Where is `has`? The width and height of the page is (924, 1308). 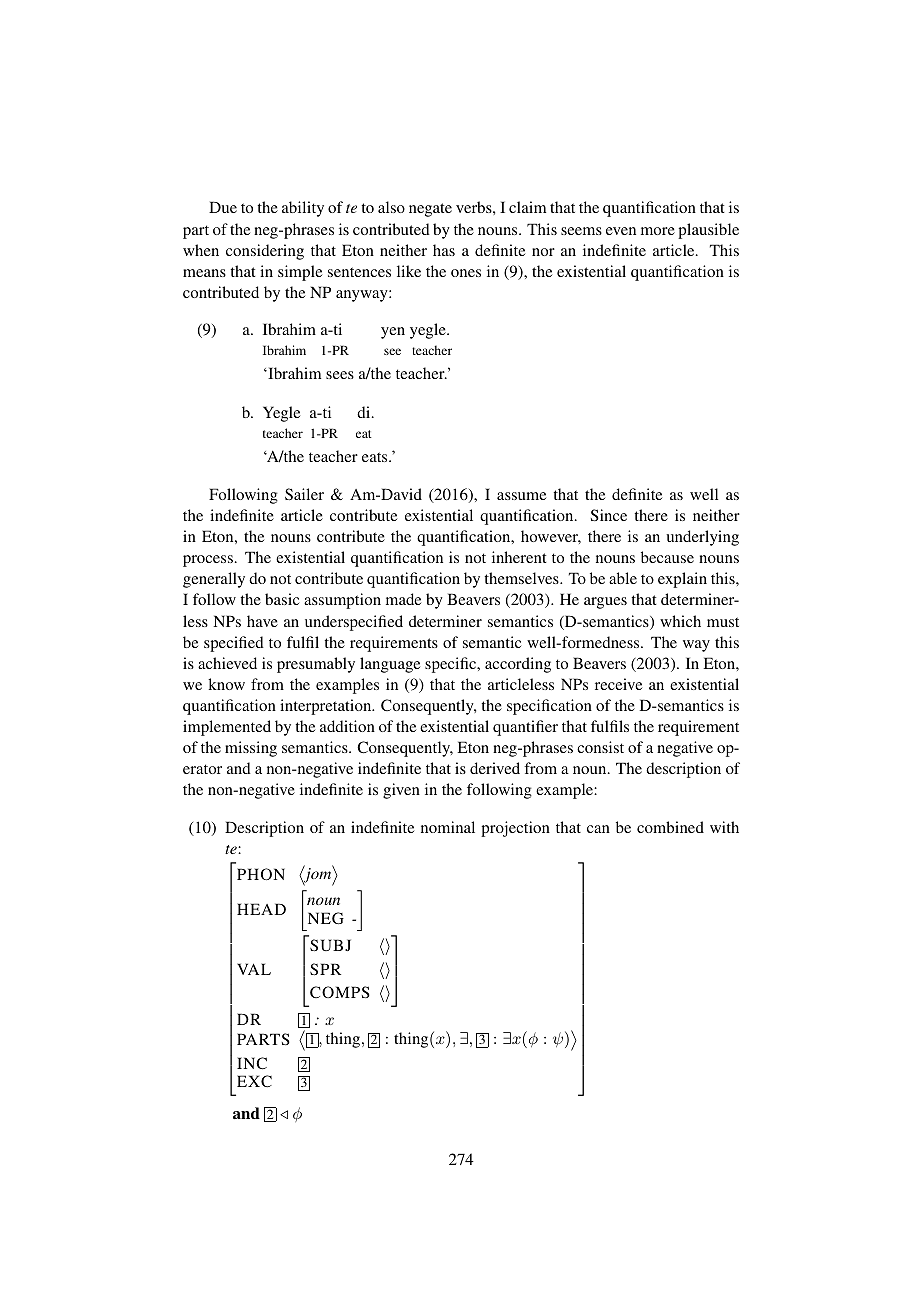 has is located at coordinates (444, 250).
